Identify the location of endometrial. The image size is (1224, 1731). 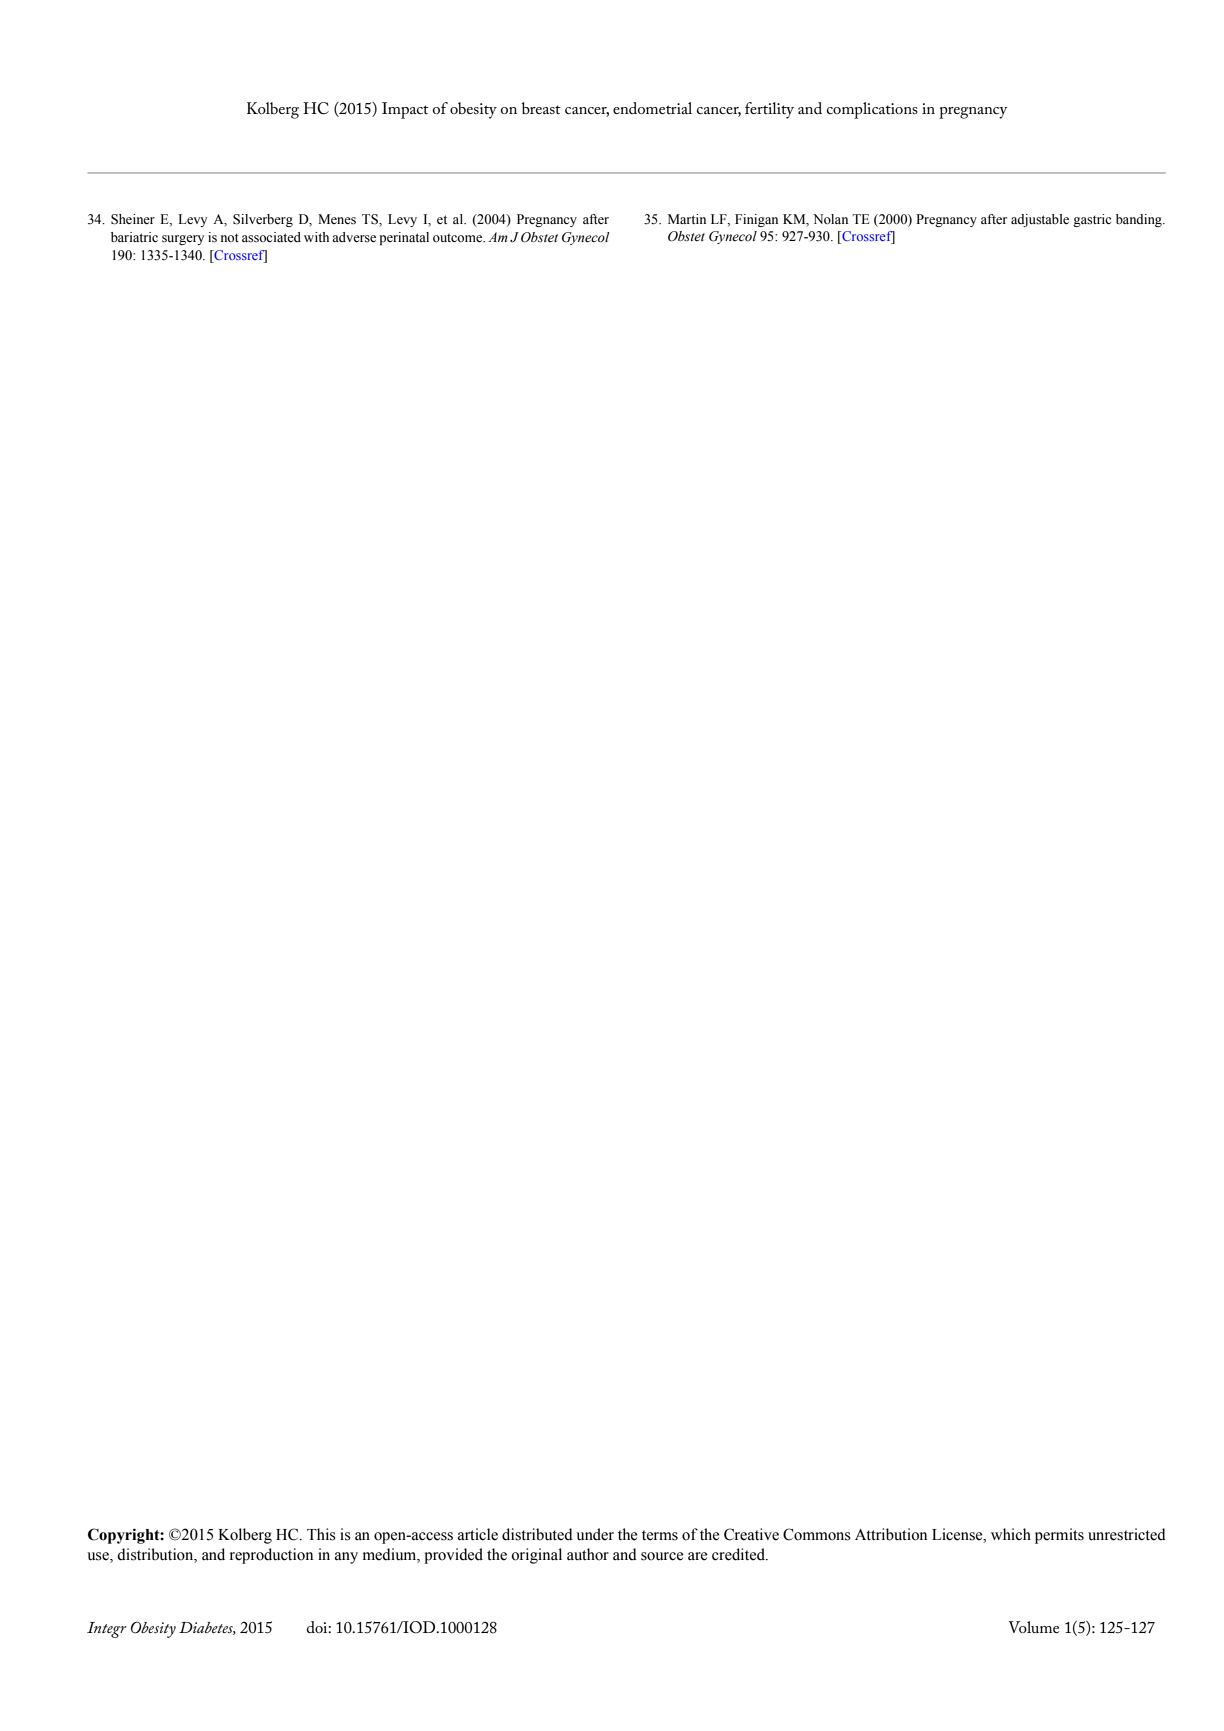
(652, 108).
